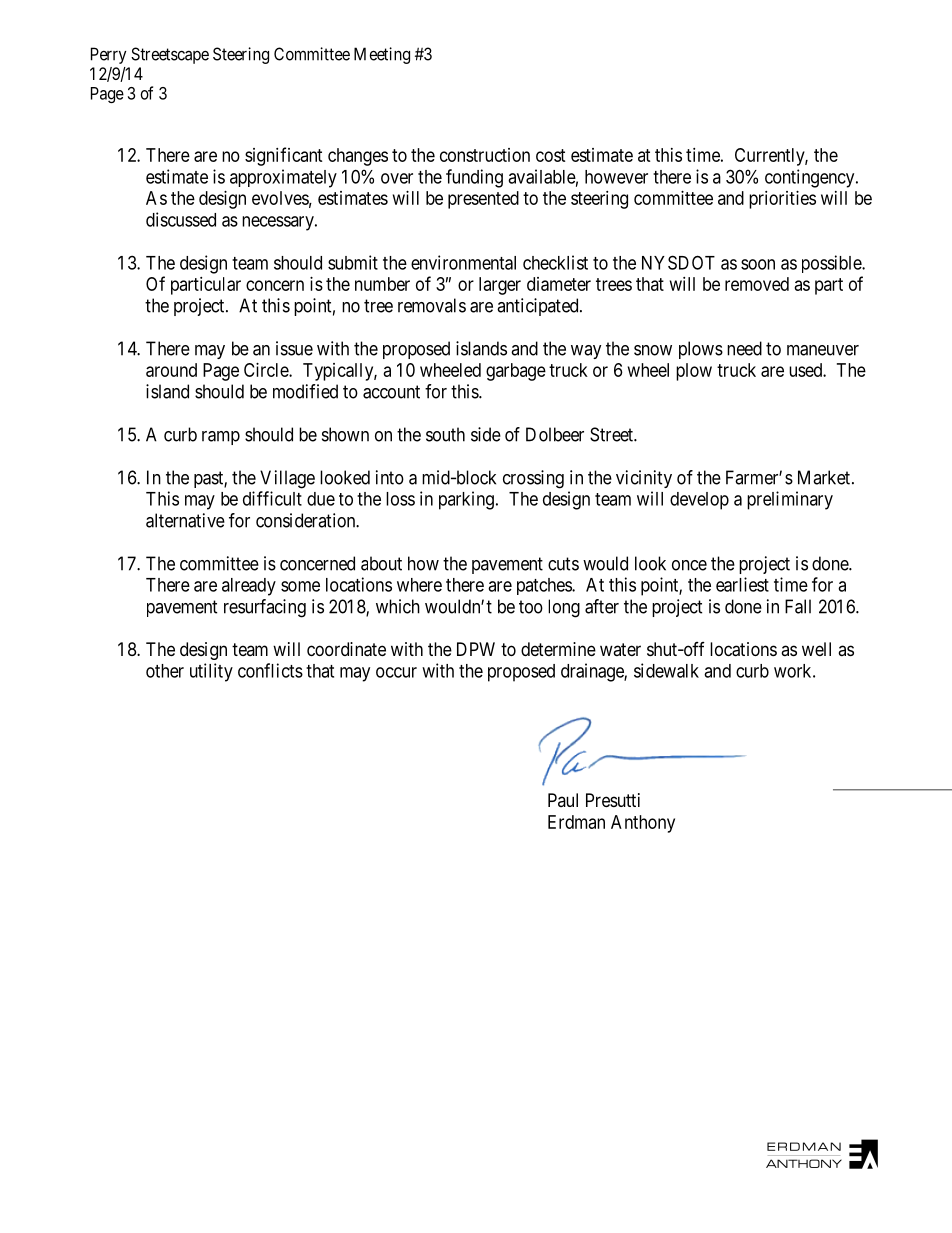  What do you see at coordinates (811, 178) in the page?
I see `contingency` at bounding box center [811, 178].
